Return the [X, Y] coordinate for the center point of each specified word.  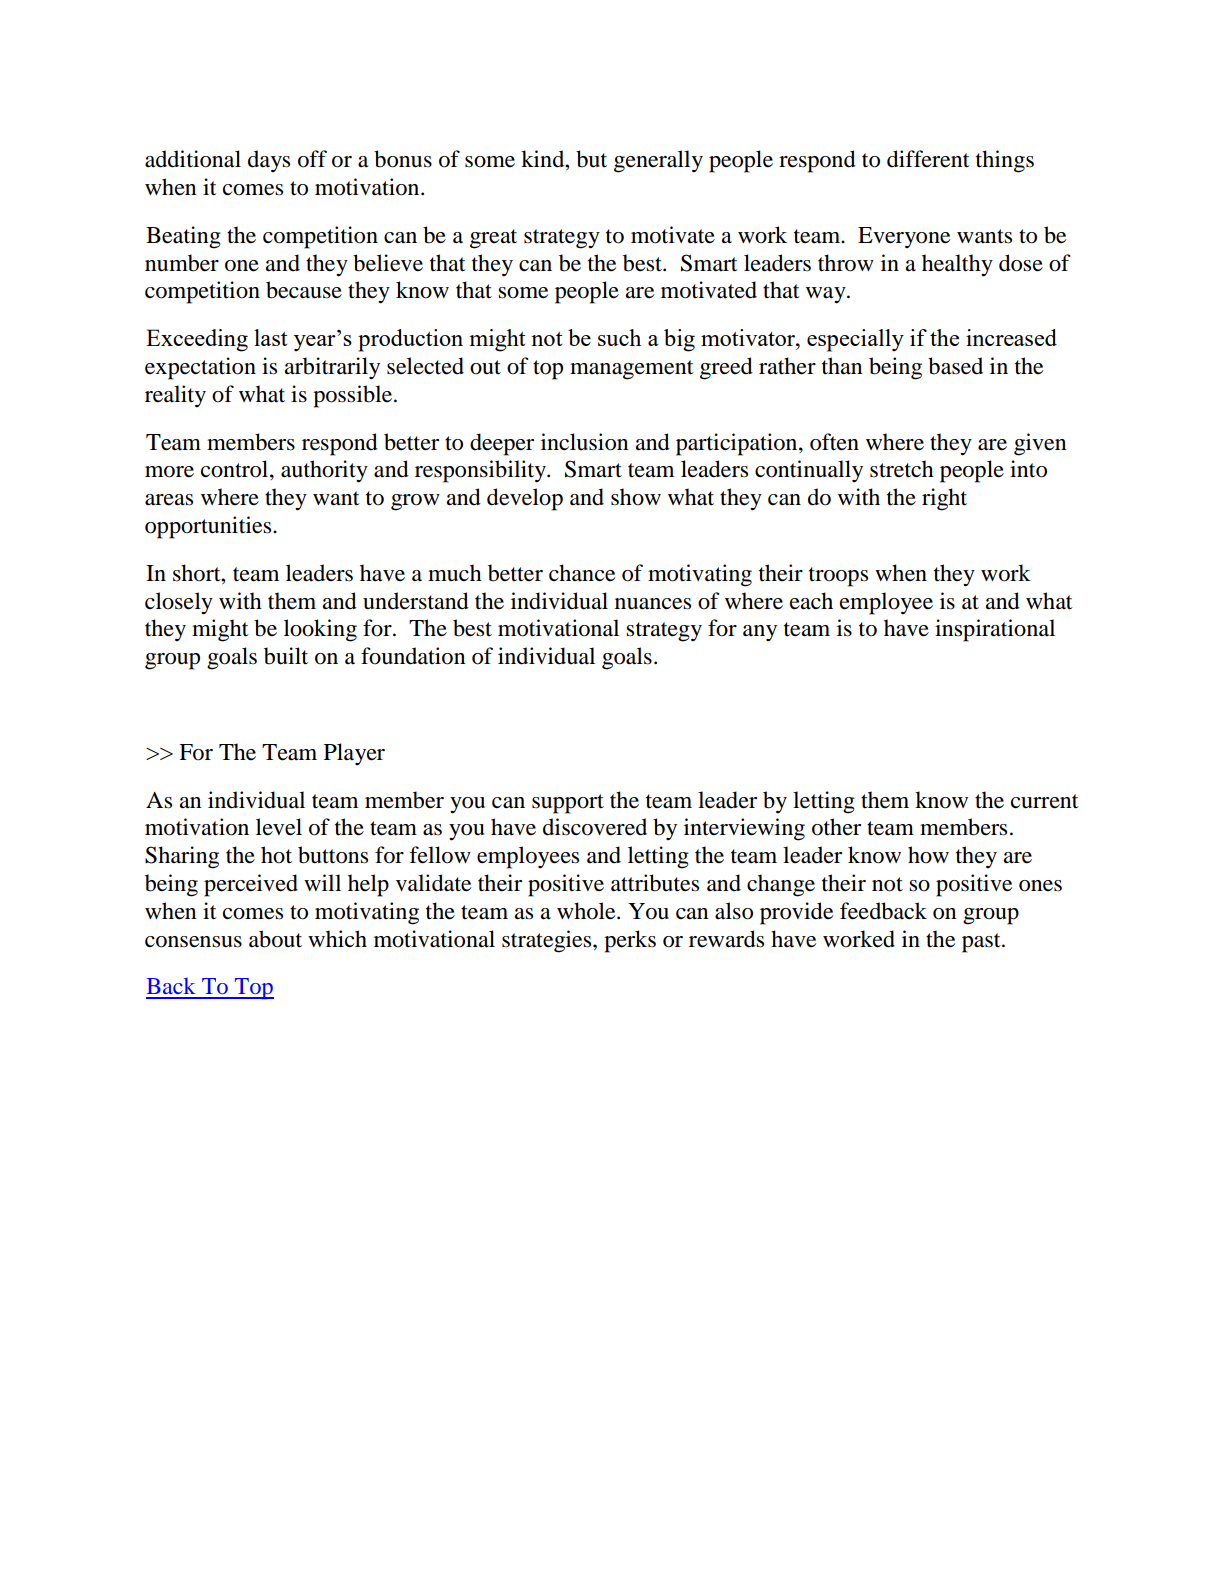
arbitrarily [332, 368]
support [568, 804]
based [955, 366]
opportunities [209, 527]
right [944, 499]
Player [354, 754]
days [269, 161]
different [928, 159]
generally [658, 161]
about [275, 939]
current [1045, 801]
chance [582, 573]
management [632, 370]
